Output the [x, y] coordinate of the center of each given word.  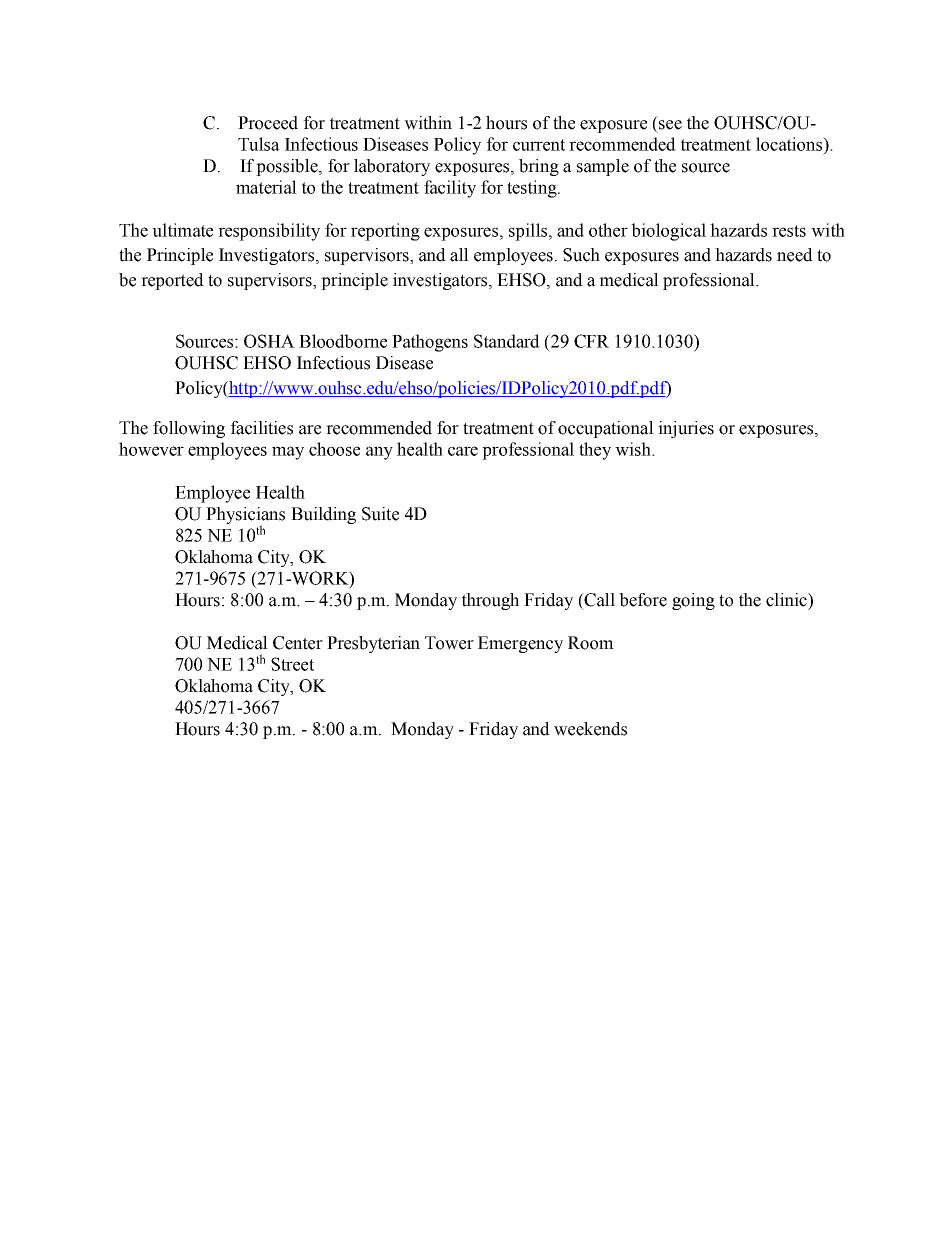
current [539, 145]
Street [292, 664]
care [463, 451]
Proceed [268, 123]
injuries [686, 429]
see [670, 125]
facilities [261, 428]
